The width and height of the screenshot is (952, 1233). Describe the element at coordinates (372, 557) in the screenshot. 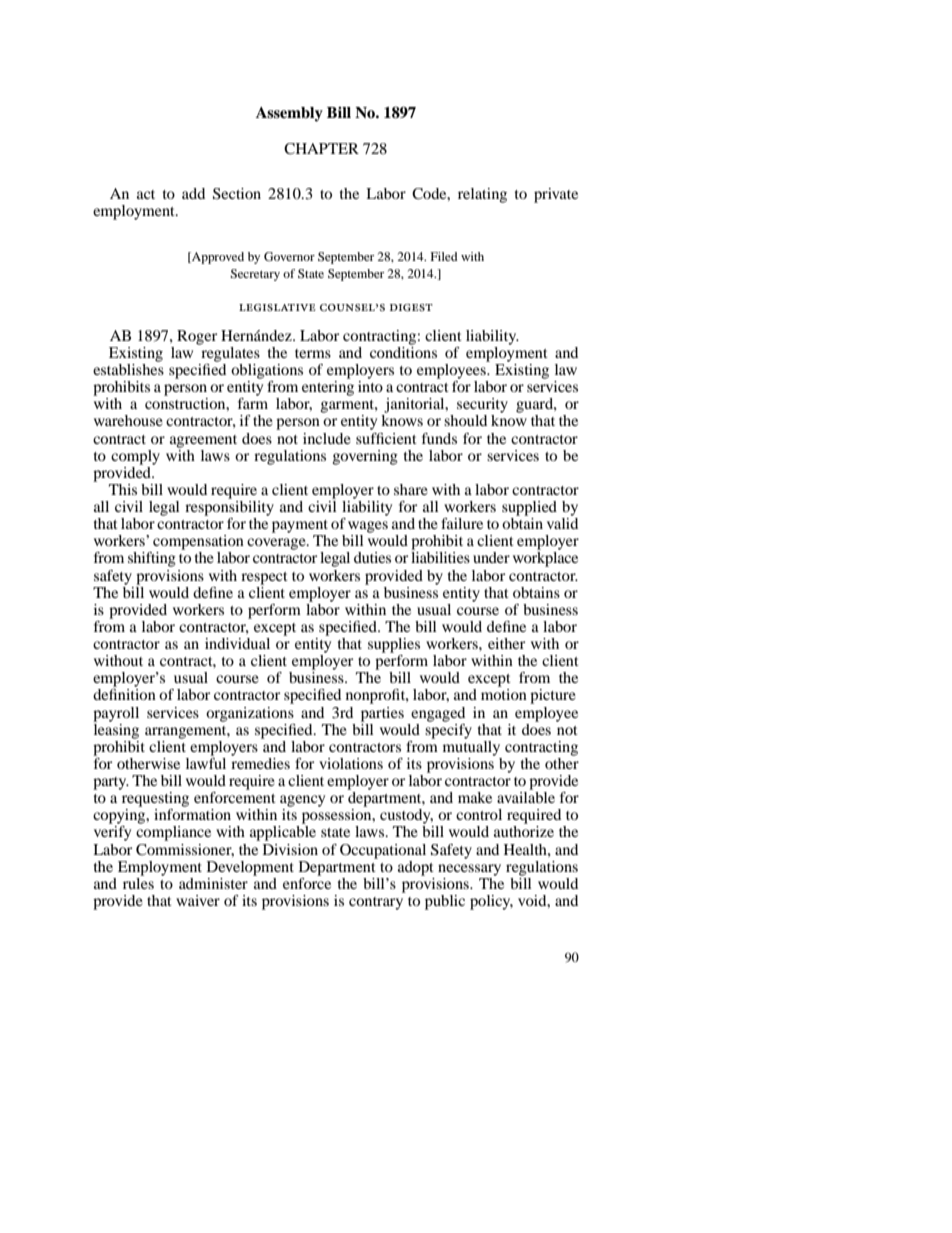

I see `duties` at that location.
